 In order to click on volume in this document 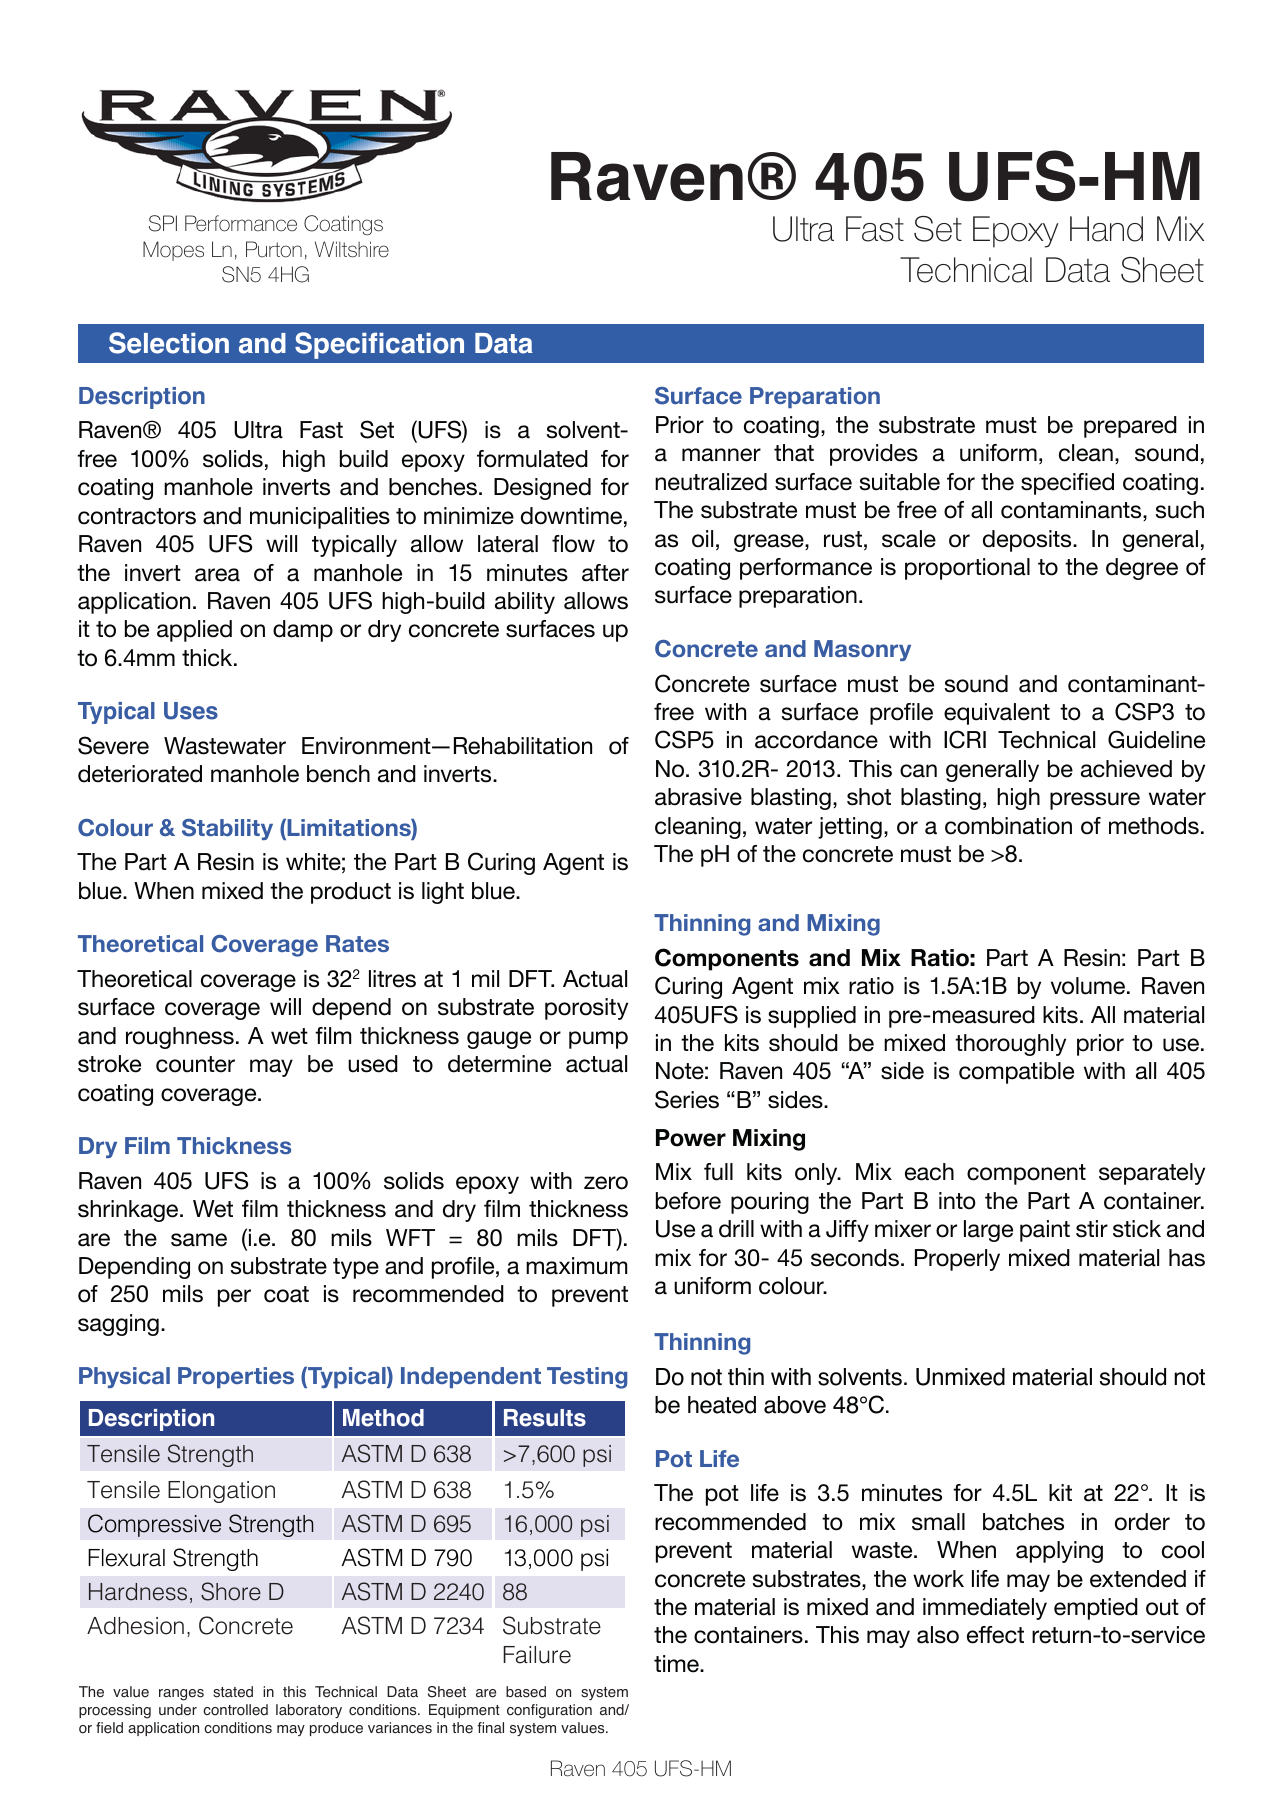, I will do `click(1089, 986)`.
